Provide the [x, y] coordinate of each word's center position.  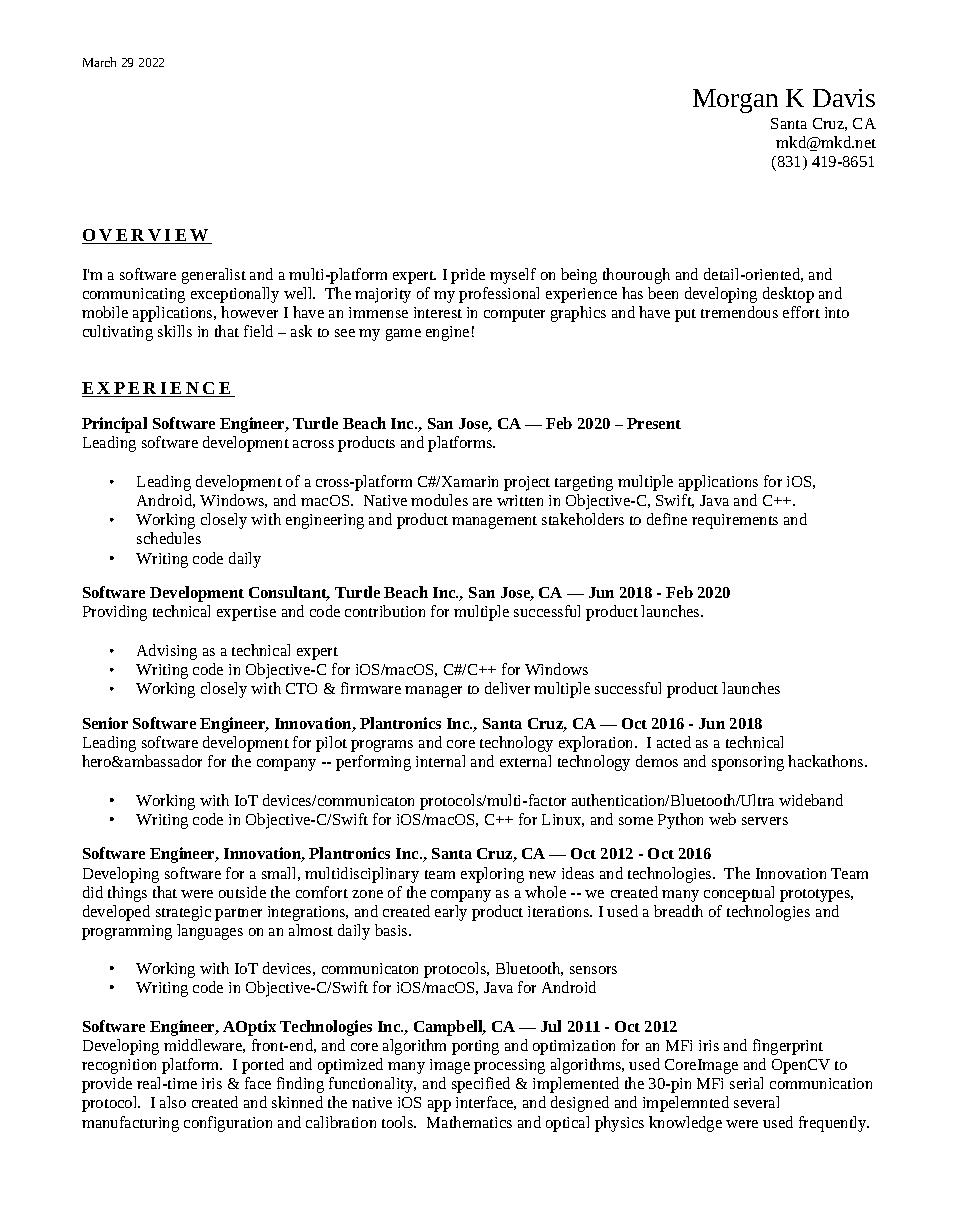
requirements [735, 521]
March [99, 62]
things [127, 894]
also [173, 1102]
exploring [492, 875]
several [756, 1102]
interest [438, 312]
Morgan [735, 101]
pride [468, 276]
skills [175, 331]
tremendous [739, 312]
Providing [115, 613]
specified [481, 1085]
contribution [385, 611]
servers [765, 821]
